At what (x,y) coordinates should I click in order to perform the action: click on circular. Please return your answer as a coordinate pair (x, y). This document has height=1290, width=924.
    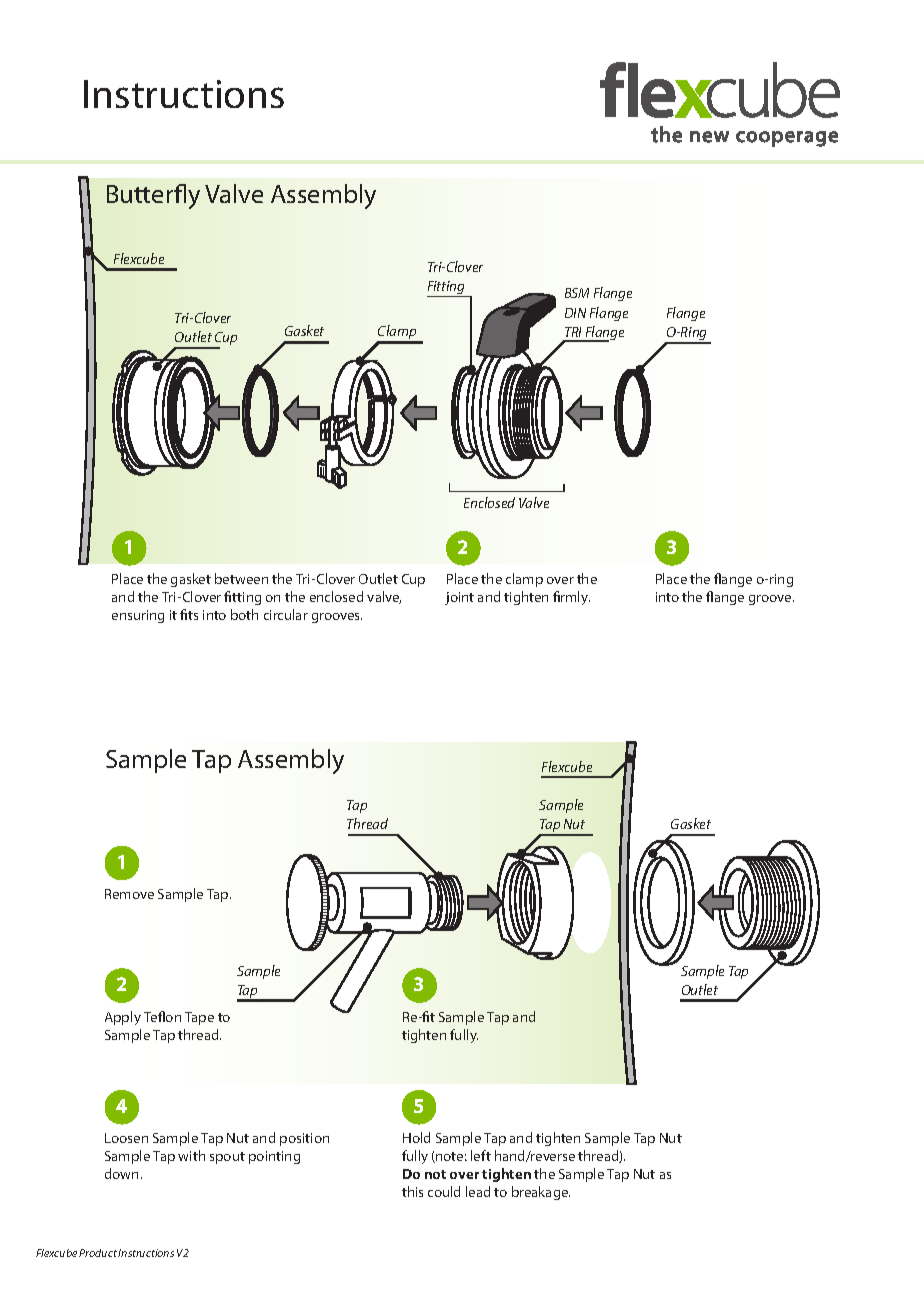
    Looking at the image, I should click on (286, 614).
